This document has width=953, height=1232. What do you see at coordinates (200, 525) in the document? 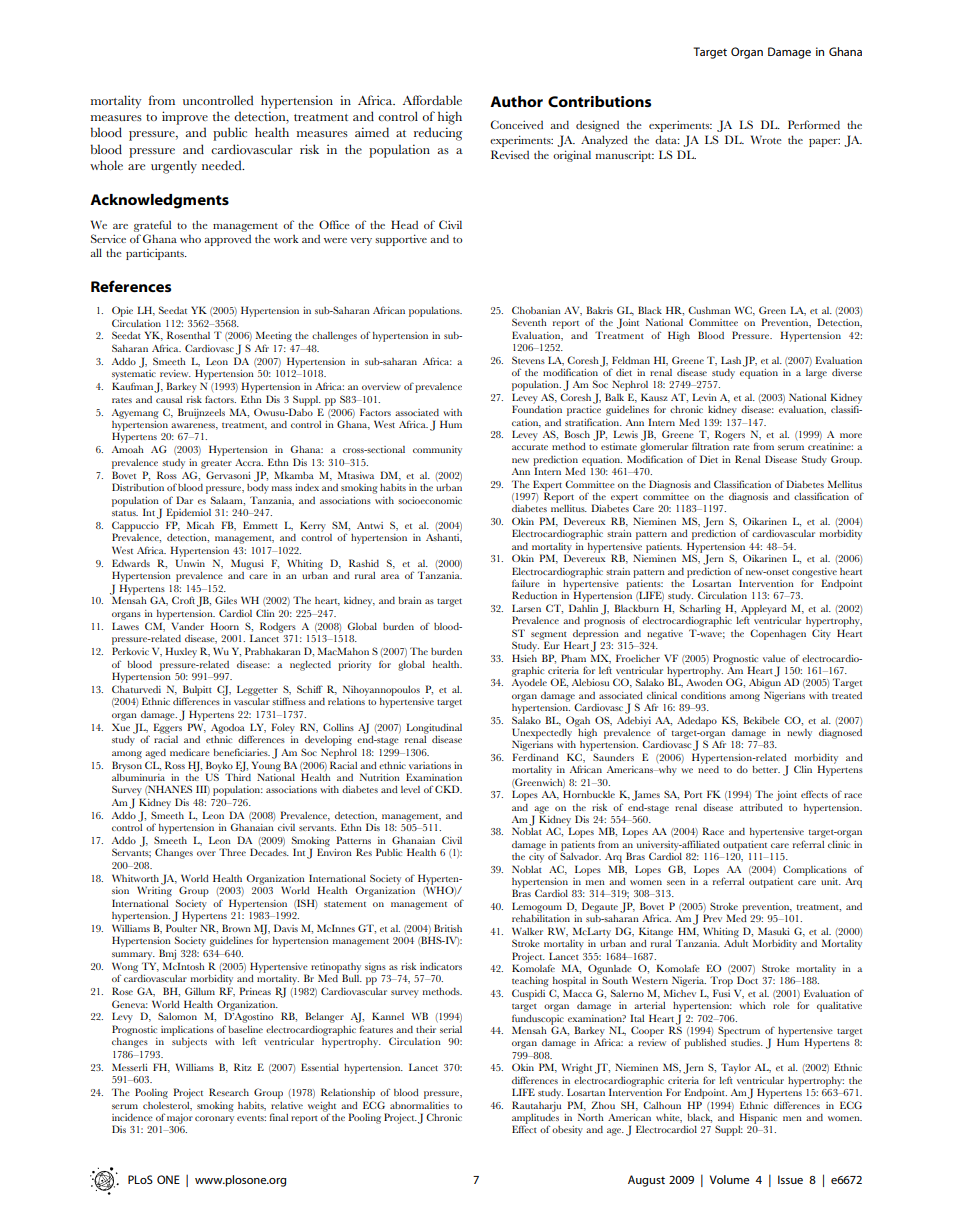
I see `Micah` at bounding box center [200, 525].
